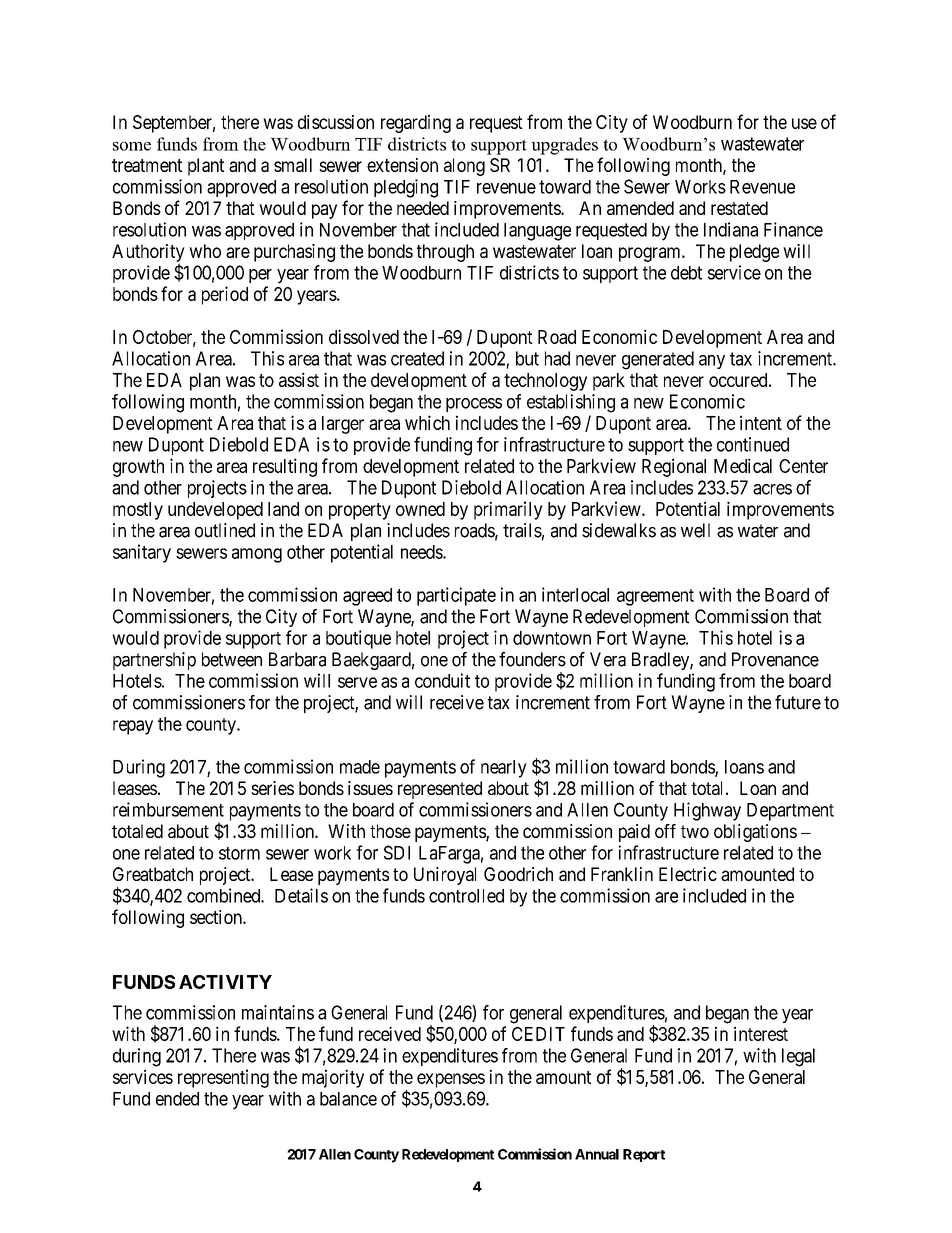 This document has height=1233, width=952. Describe the element at coordinates (464, 167) in the document. I see `along` at that location.
